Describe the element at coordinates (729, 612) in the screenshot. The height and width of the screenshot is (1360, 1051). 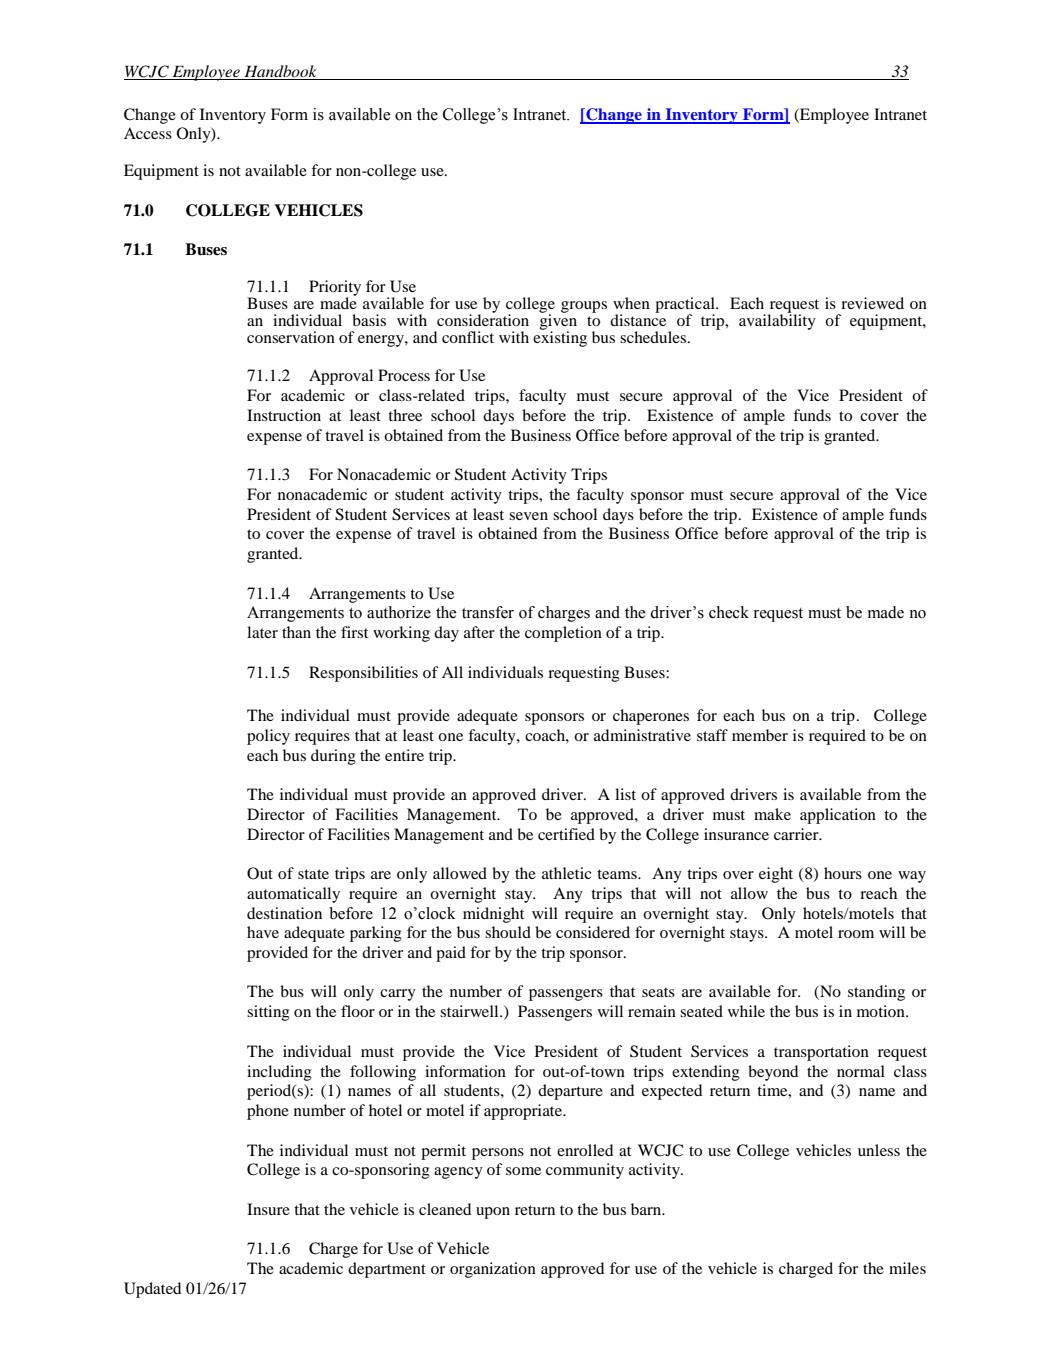
I see `check` at that location.
